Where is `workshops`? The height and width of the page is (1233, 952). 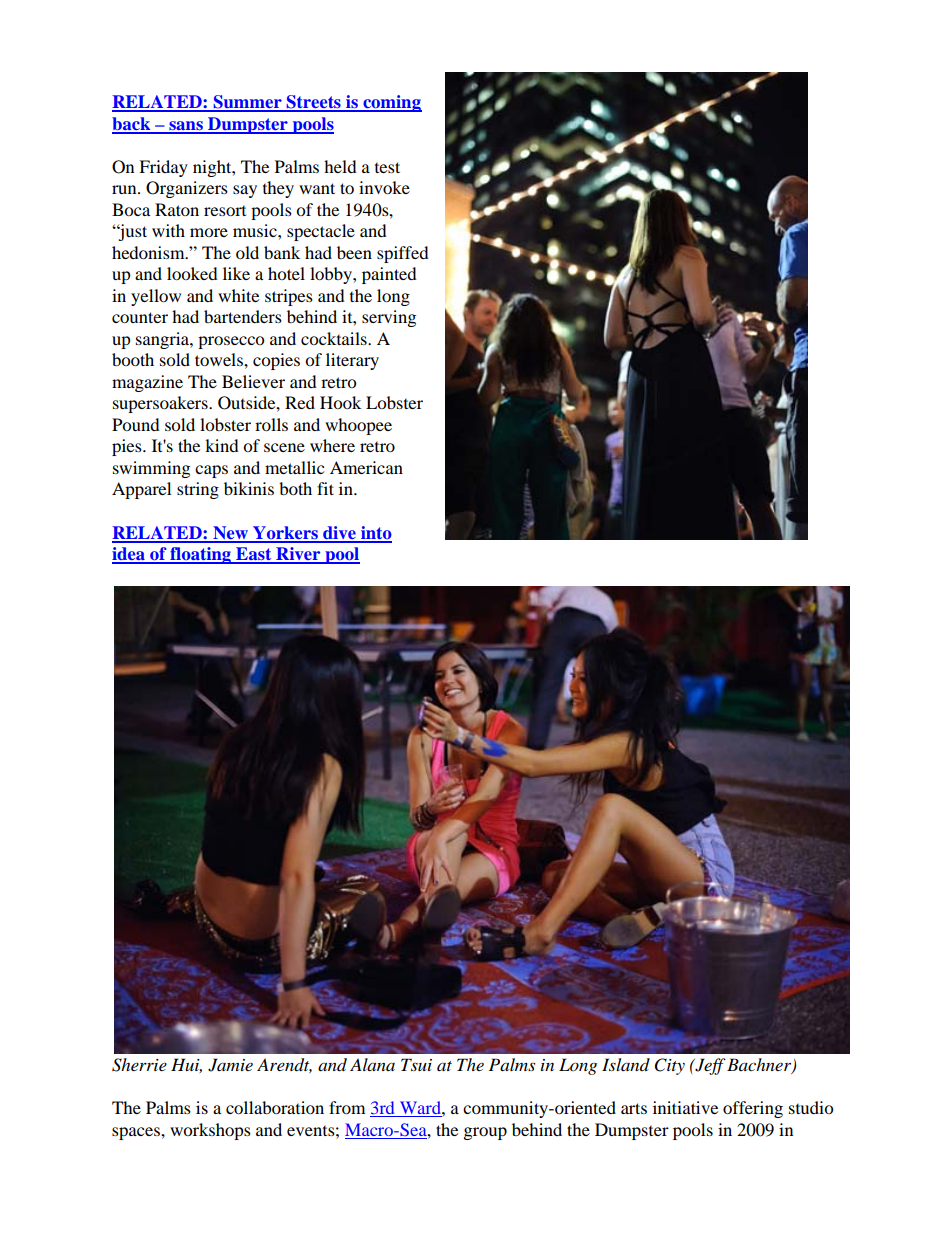
workshops is located at coordinates (210, 1131).
